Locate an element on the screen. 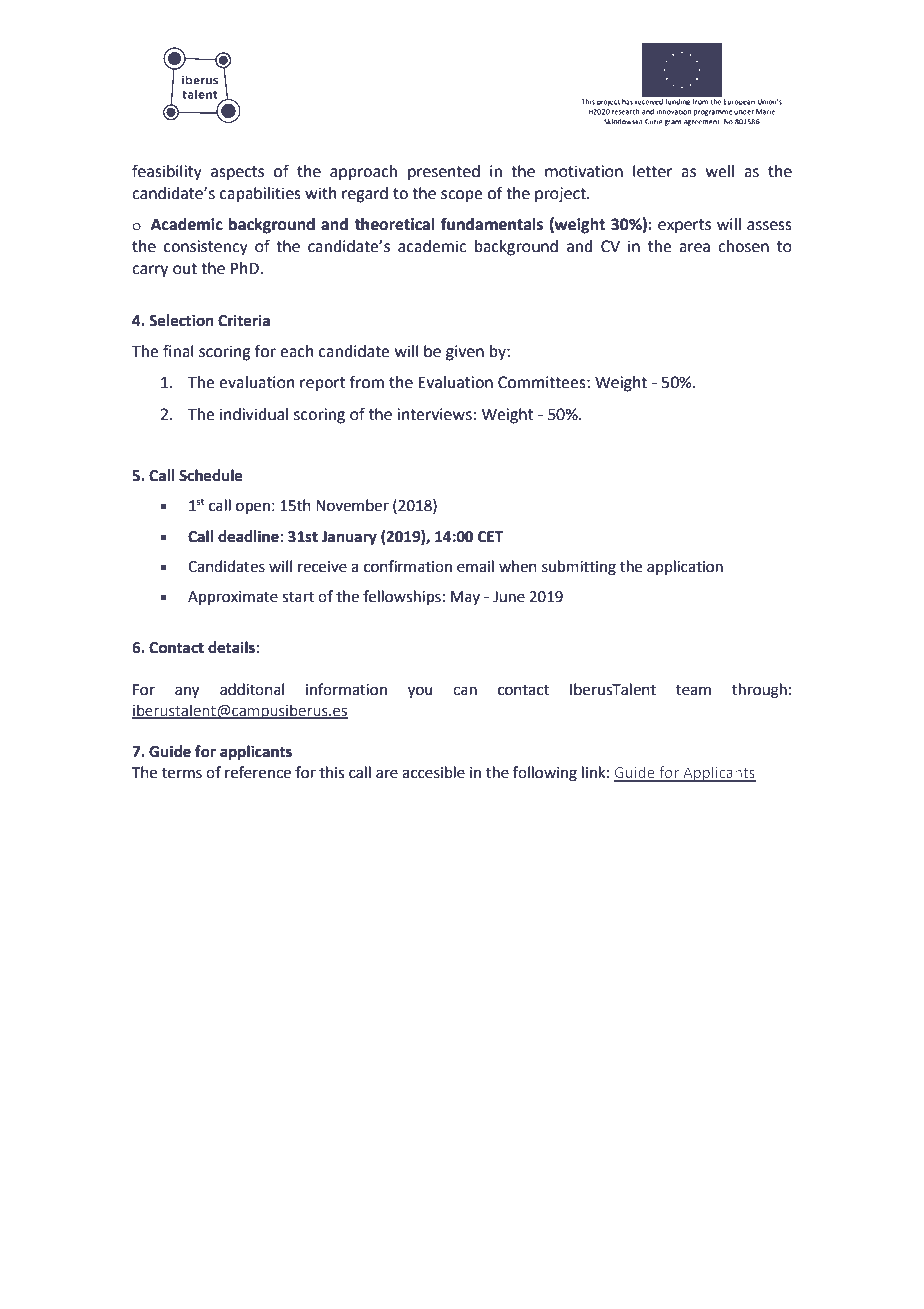  reference is located at coordinates (258, 772).
